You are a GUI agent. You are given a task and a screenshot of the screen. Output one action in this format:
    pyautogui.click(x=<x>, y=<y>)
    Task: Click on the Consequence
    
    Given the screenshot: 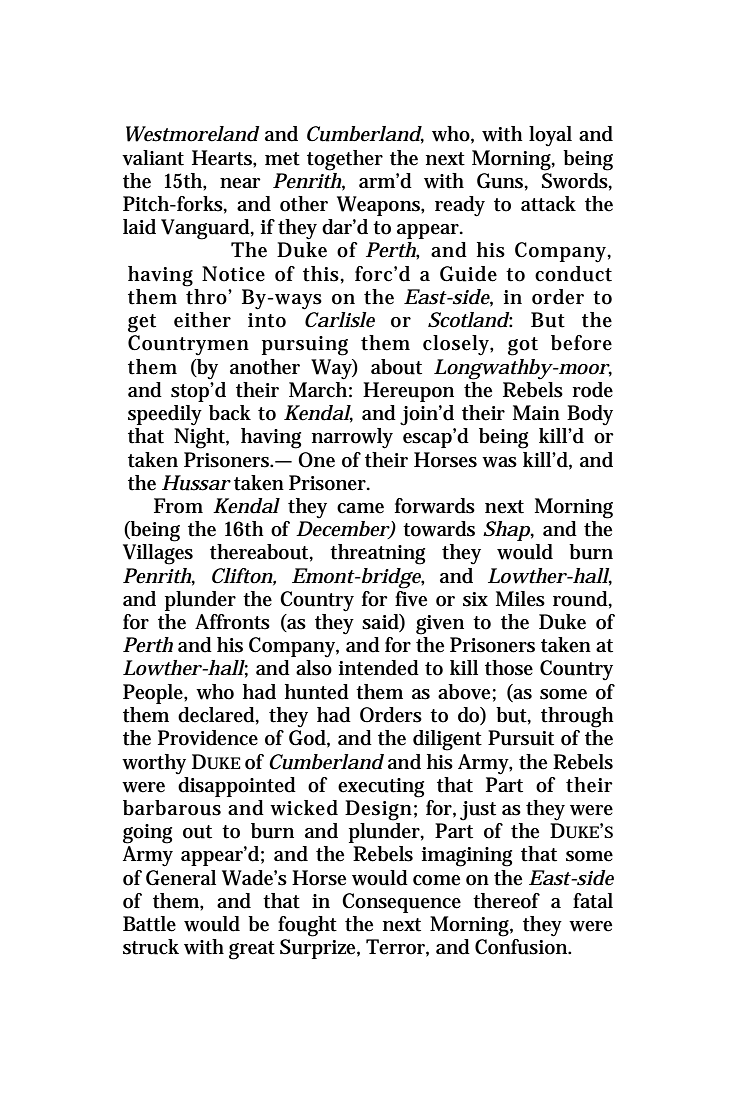 What is the action you would take?
    pyautogui.click(x=401, y=903)
